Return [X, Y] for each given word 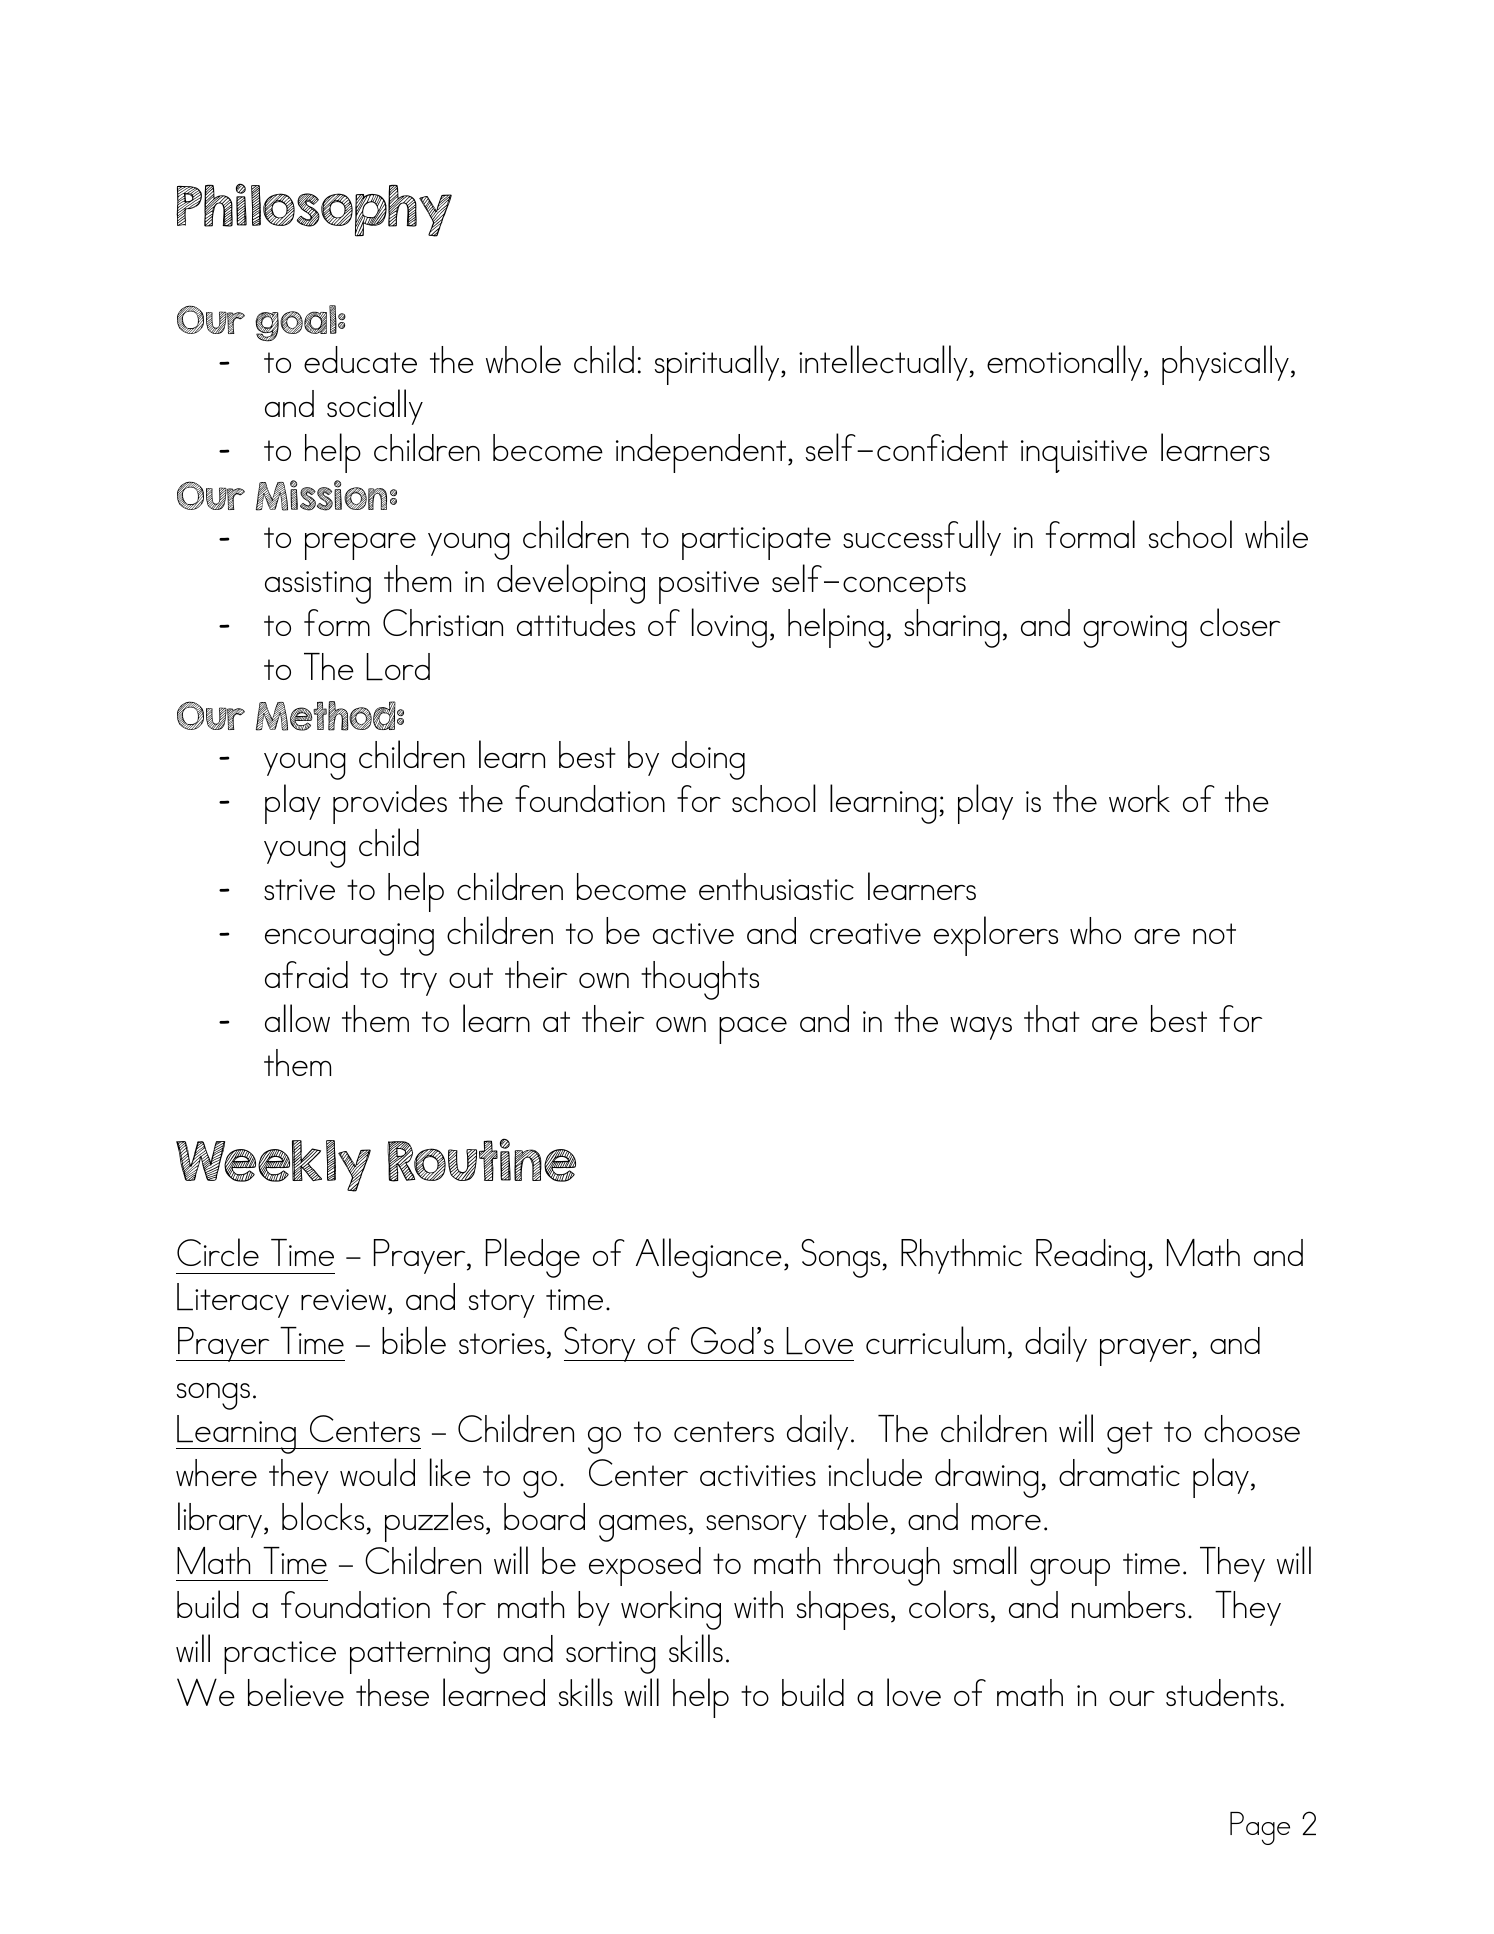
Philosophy [314, 210]
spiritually [718, 365]
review [345, 1299]
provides [390, 804]
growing [1135, 631]
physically [1225, 365]
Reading [1090, 1258]
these [392, 1692]
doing [708, 760]
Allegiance [709, 1258]
